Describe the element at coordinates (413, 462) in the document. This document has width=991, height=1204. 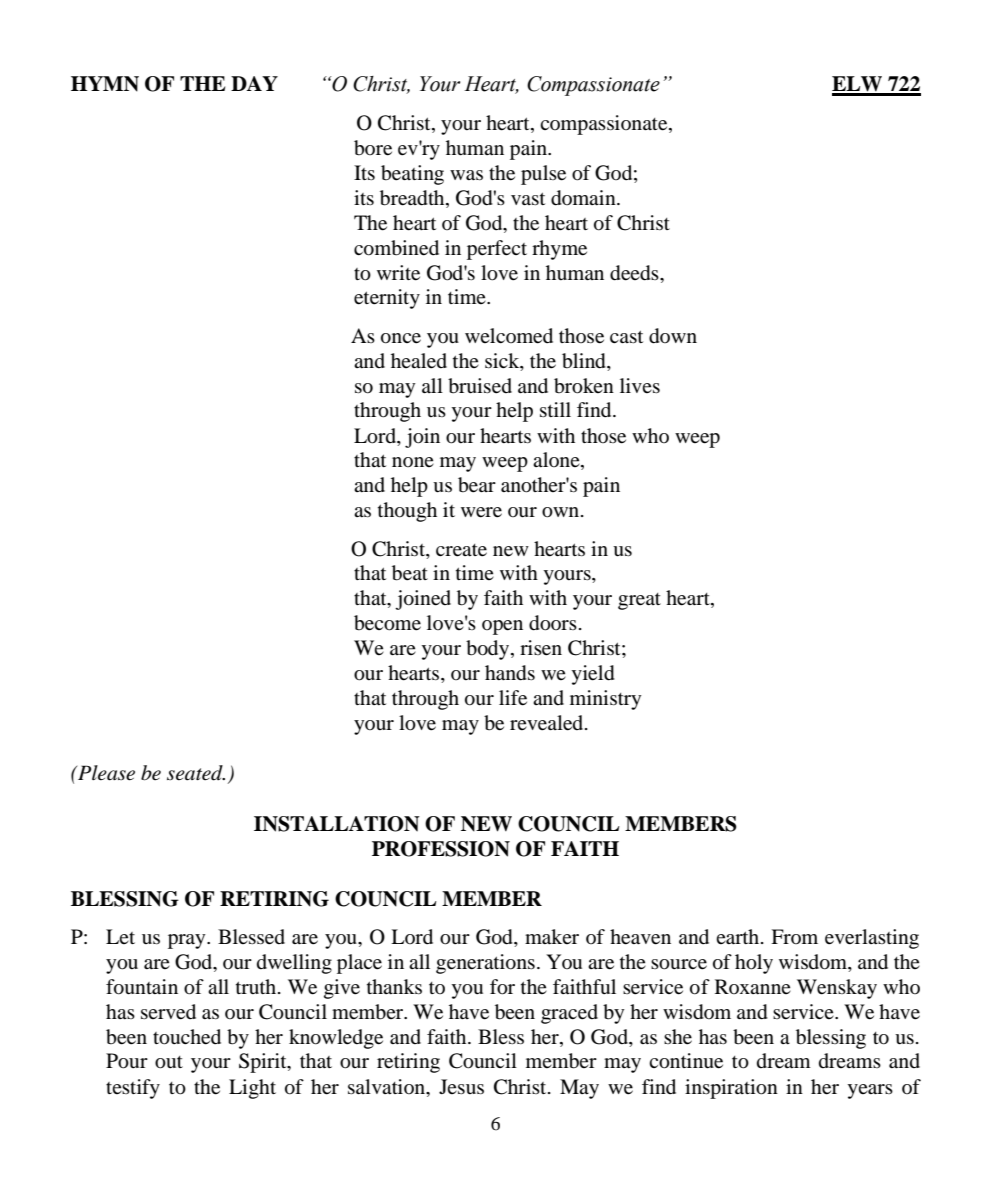
I see `none` at that location.
